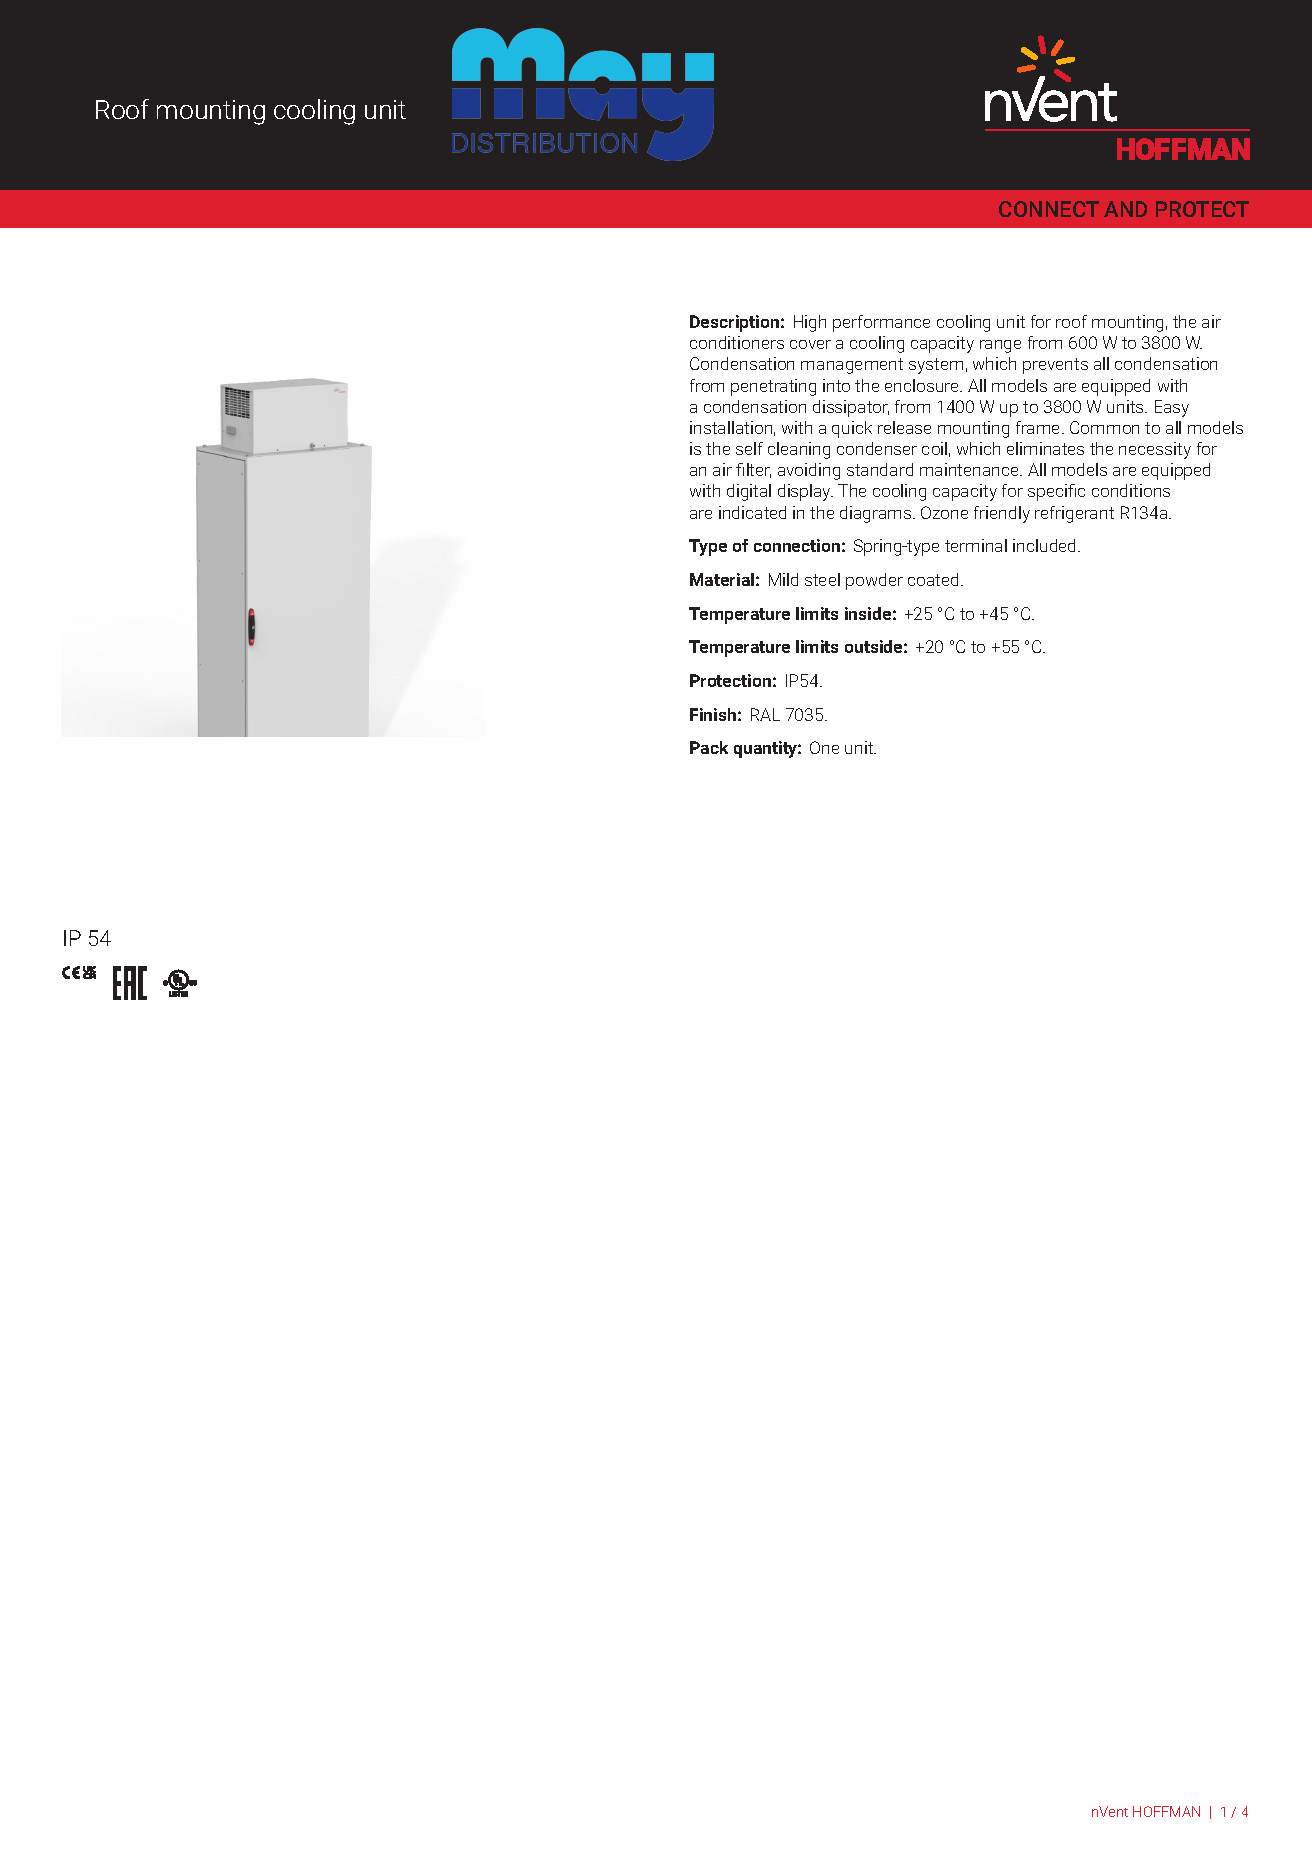 The width and height of the image is (1312, 1856). What do you see at coordinates (936, 366) in the image?
I see `system` at bounding box center [936, 366].
